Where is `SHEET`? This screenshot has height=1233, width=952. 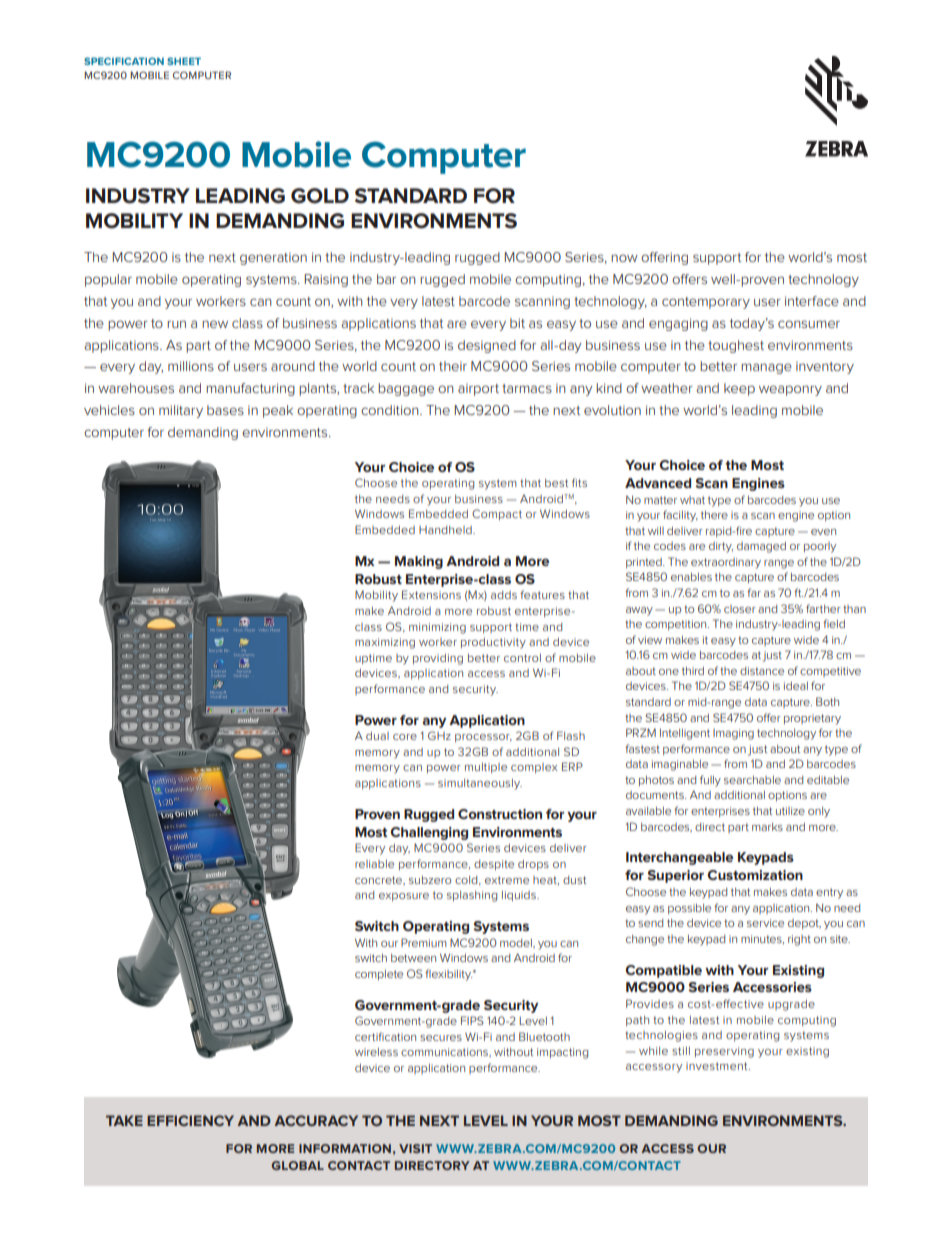 SHEET is located at coordinates (184, 61).
